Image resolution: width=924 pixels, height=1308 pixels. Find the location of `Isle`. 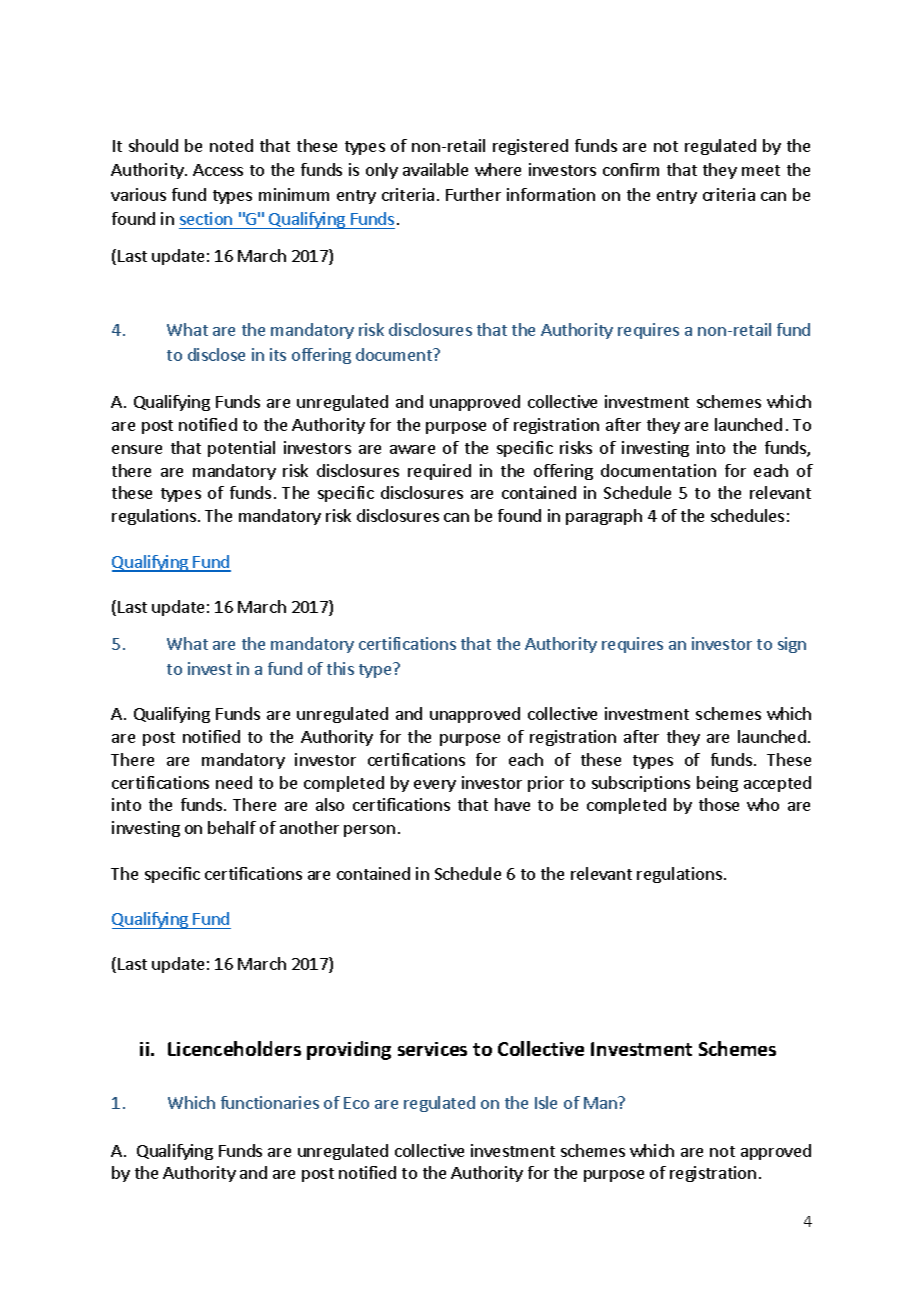

Isle is located at coordinates (546, 1102).
